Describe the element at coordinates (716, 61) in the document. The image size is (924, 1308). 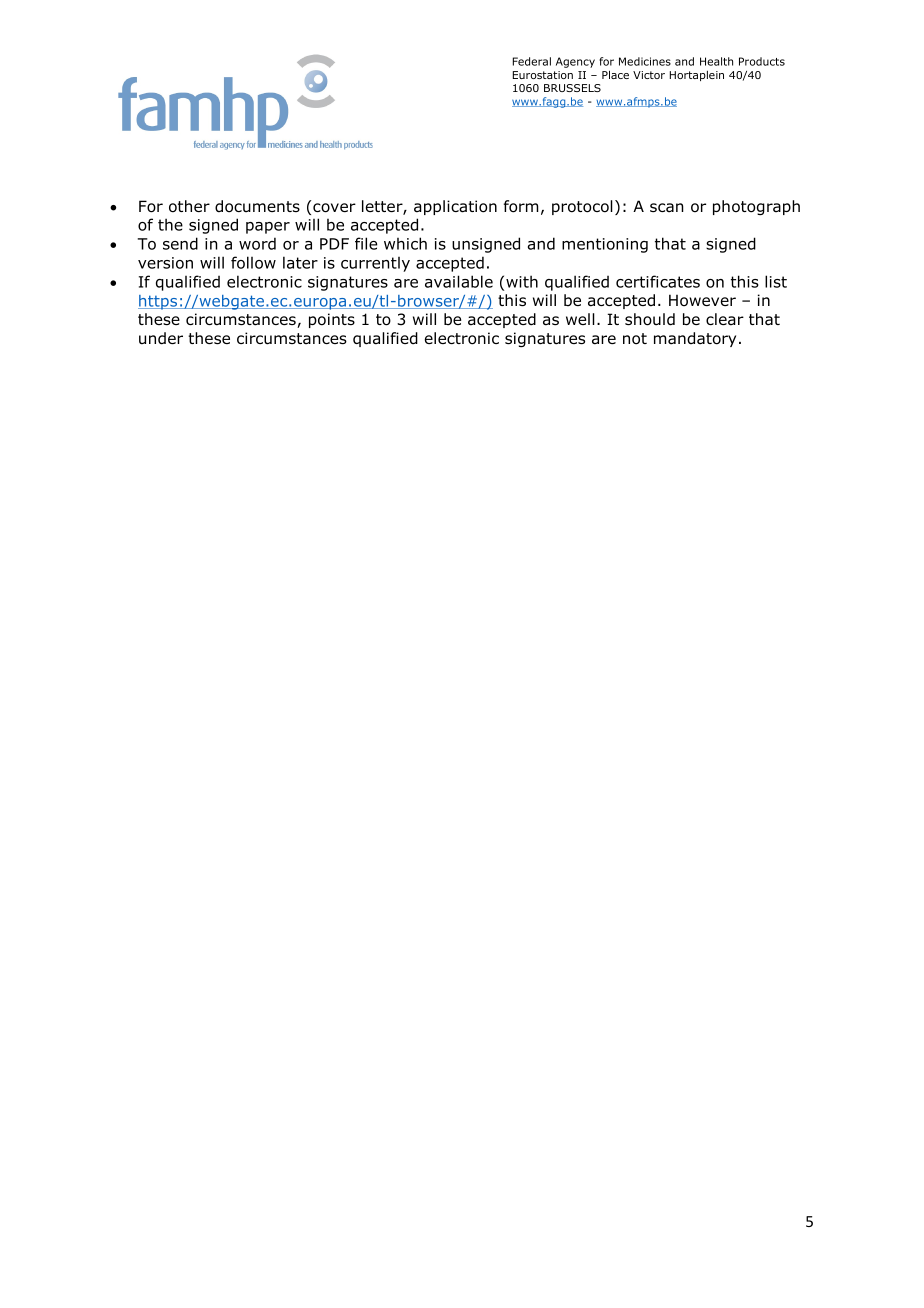
I see `Health` at that location.
